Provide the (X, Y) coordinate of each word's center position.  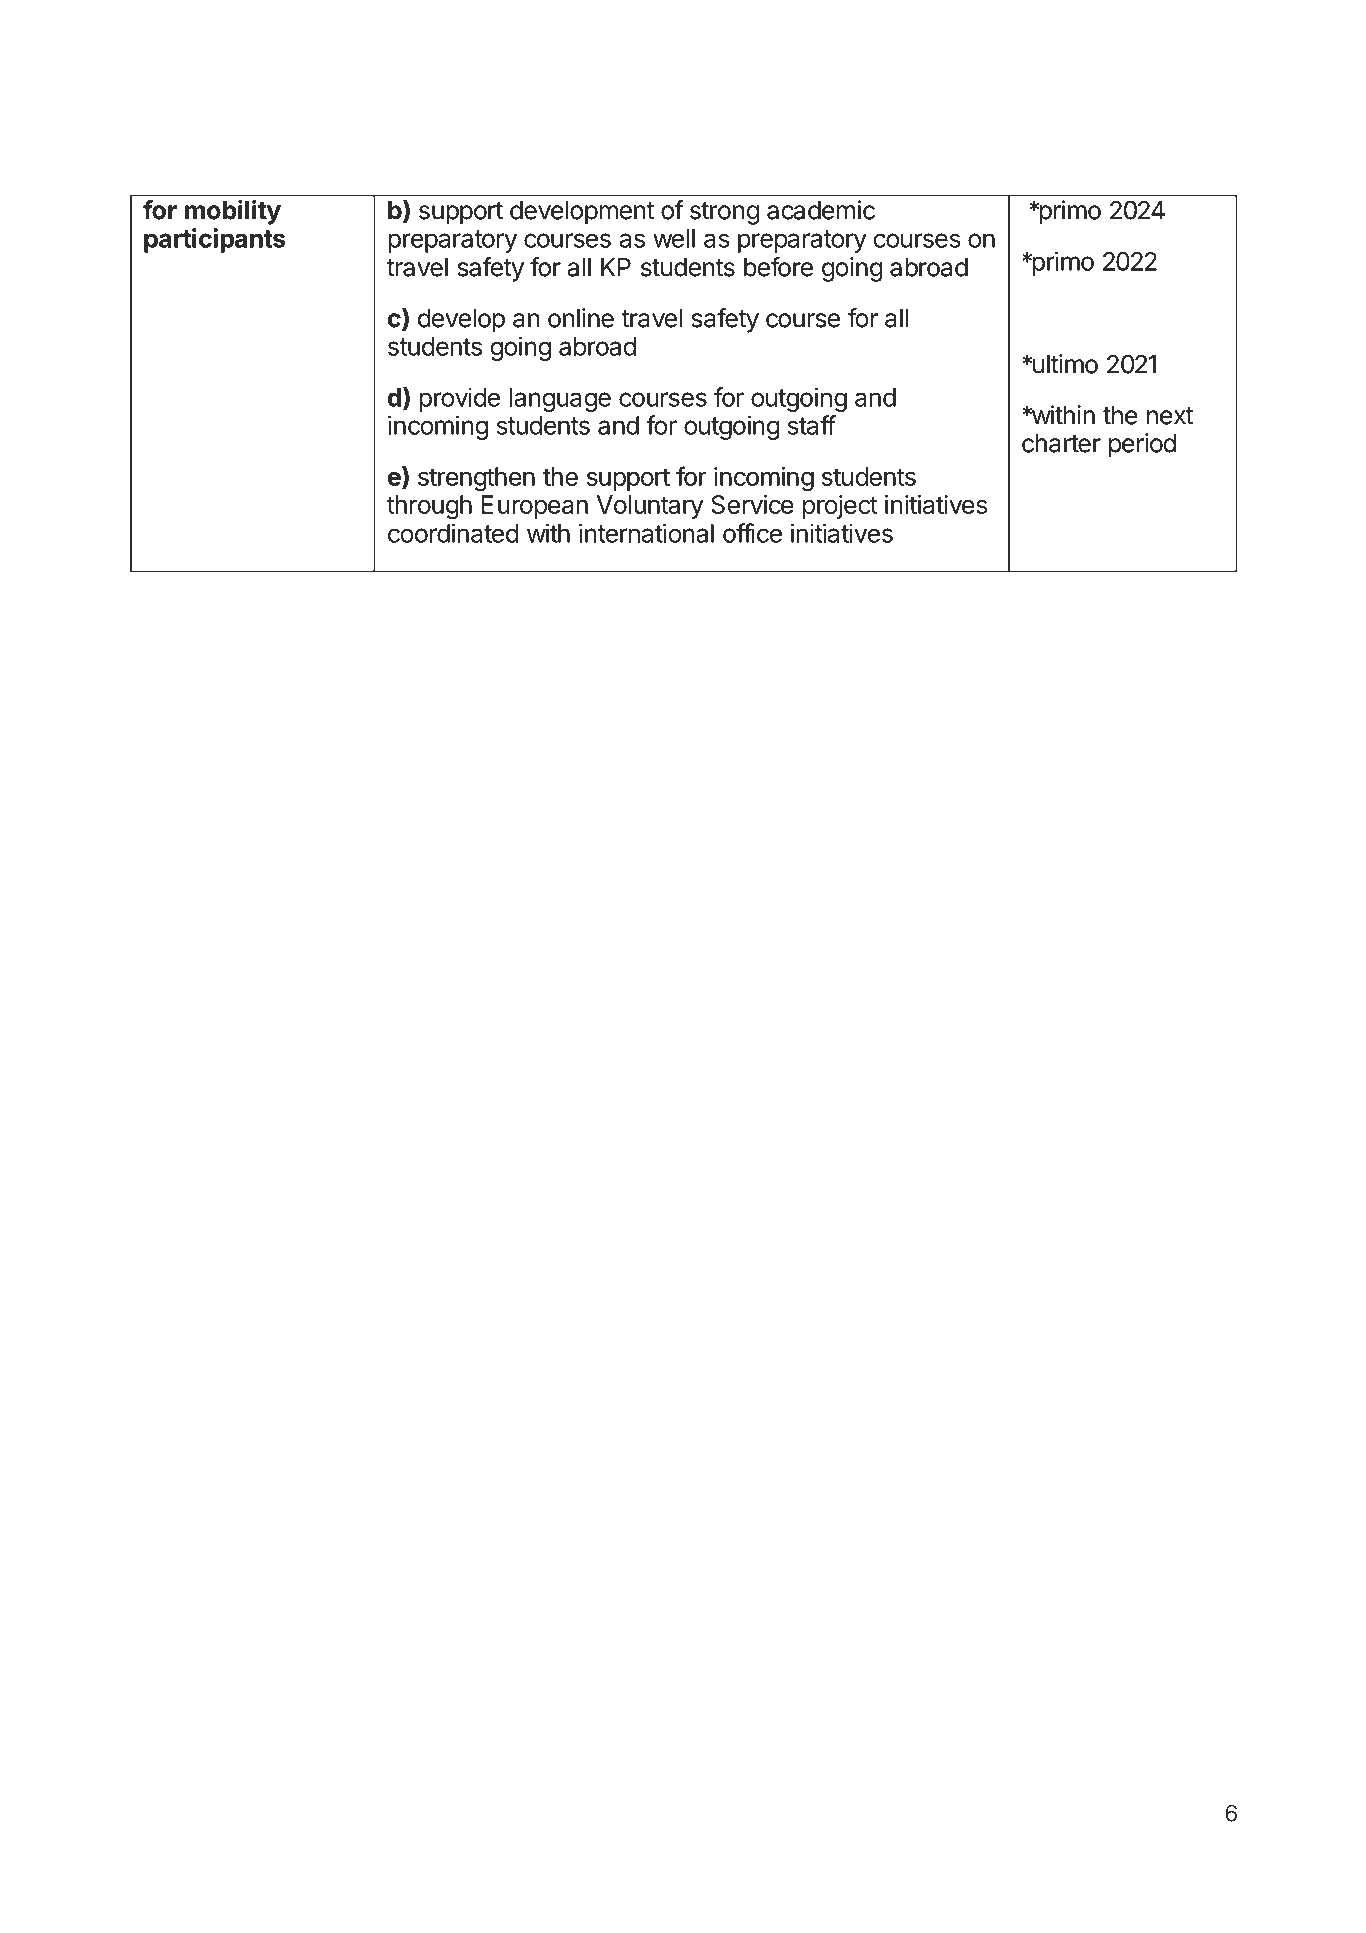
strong (724, 213)
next (1170, 416)
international (646, 533)
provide (459, 399)
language (560, 400)
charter (1061, 443)
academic (821, 210)
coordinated (453, 533)
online (581, 318)
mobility (233, 212)
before (778, 267)
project (840, 507)
